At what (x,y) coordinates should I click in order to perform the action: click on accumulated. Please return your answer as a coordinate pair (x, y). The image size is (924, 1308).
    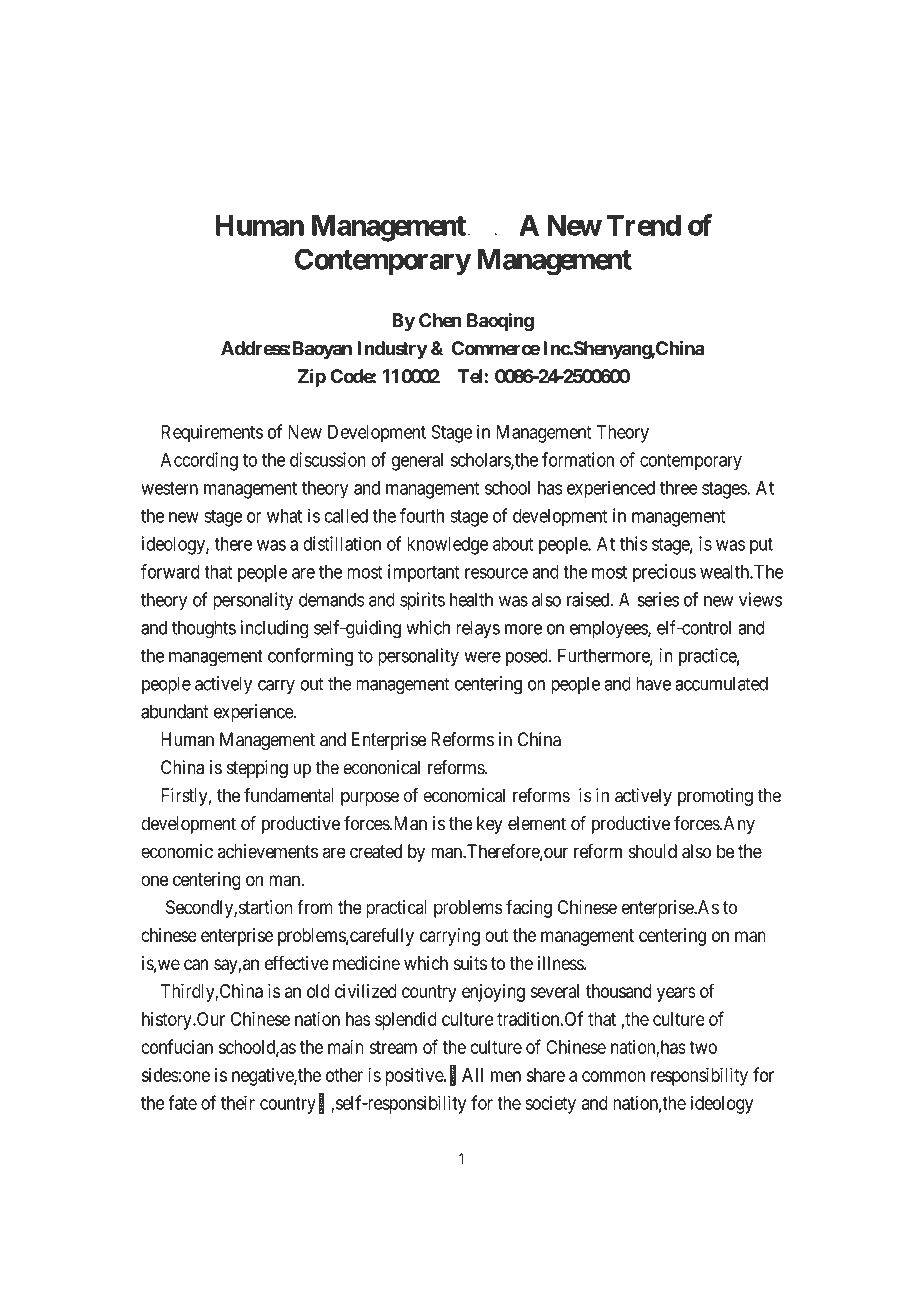
    Looking at the image, I should click on (721, 683).
